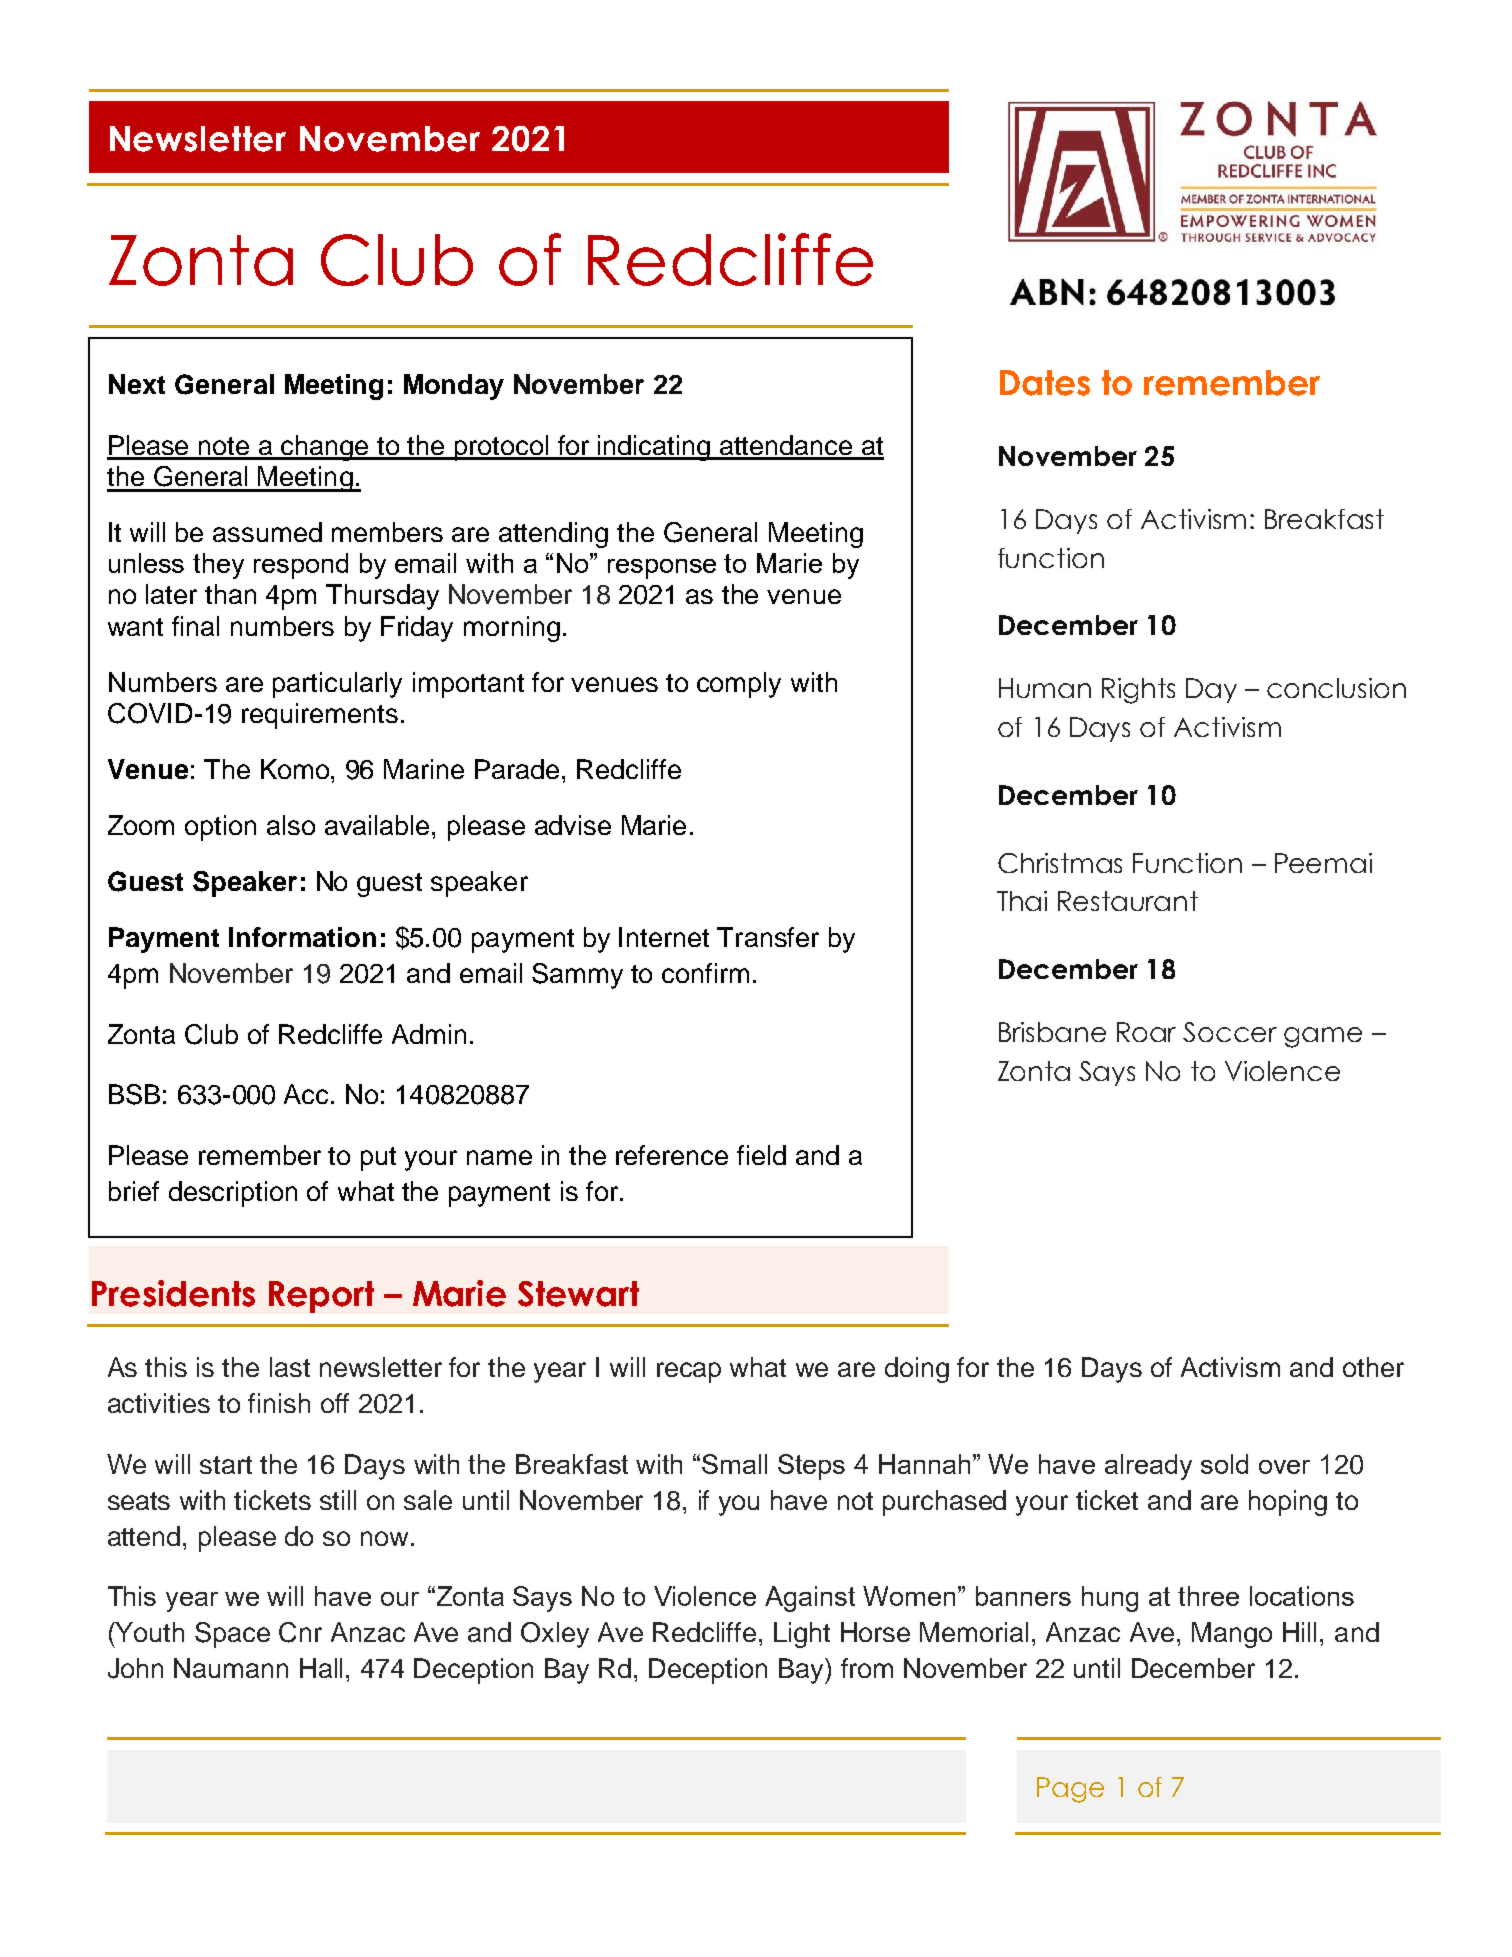 This image has width=1512, height=1957. I want to click on change, so click(326, 448).
